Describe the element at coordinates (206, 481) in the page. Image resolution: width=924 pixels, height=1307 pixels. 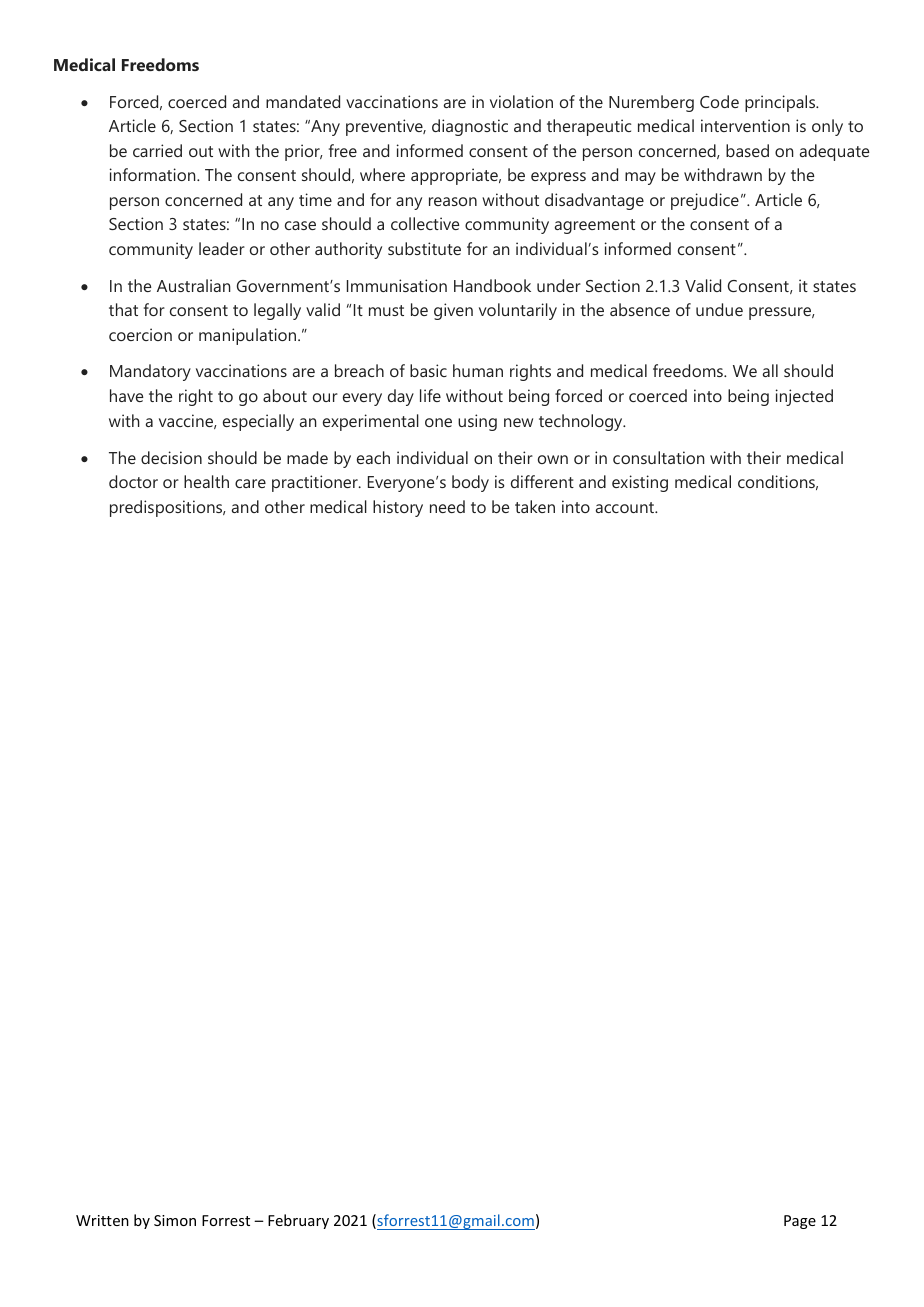
I see `health` at that location.
